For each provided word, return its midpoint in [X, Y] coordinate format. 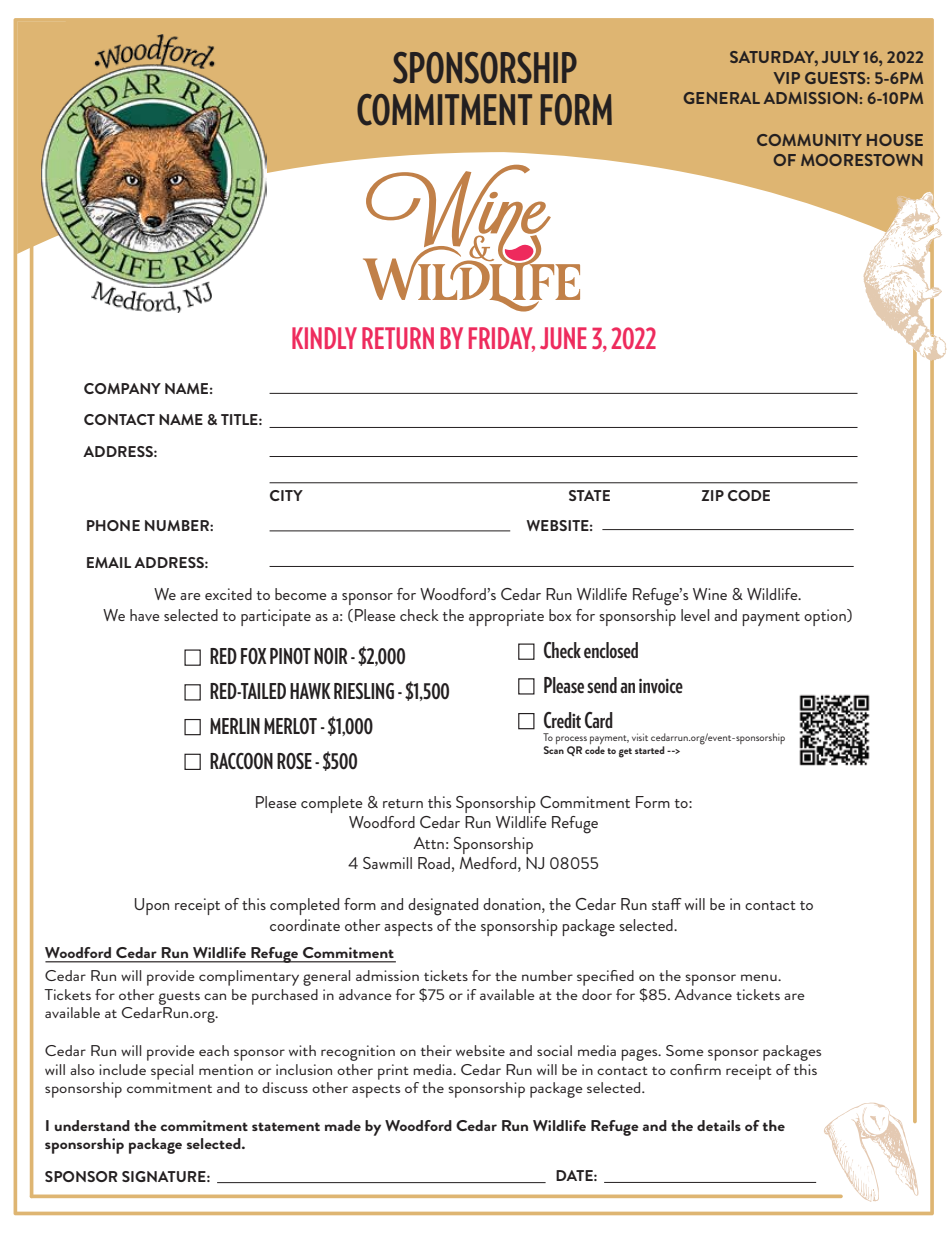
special [172, 1072]
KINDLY [324, 338]
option [826, 617]
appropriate [506, 617]
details [719, 1125]
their [436, 1050]
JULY [840, 57]
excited [228, 594]
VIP [787, 78]
